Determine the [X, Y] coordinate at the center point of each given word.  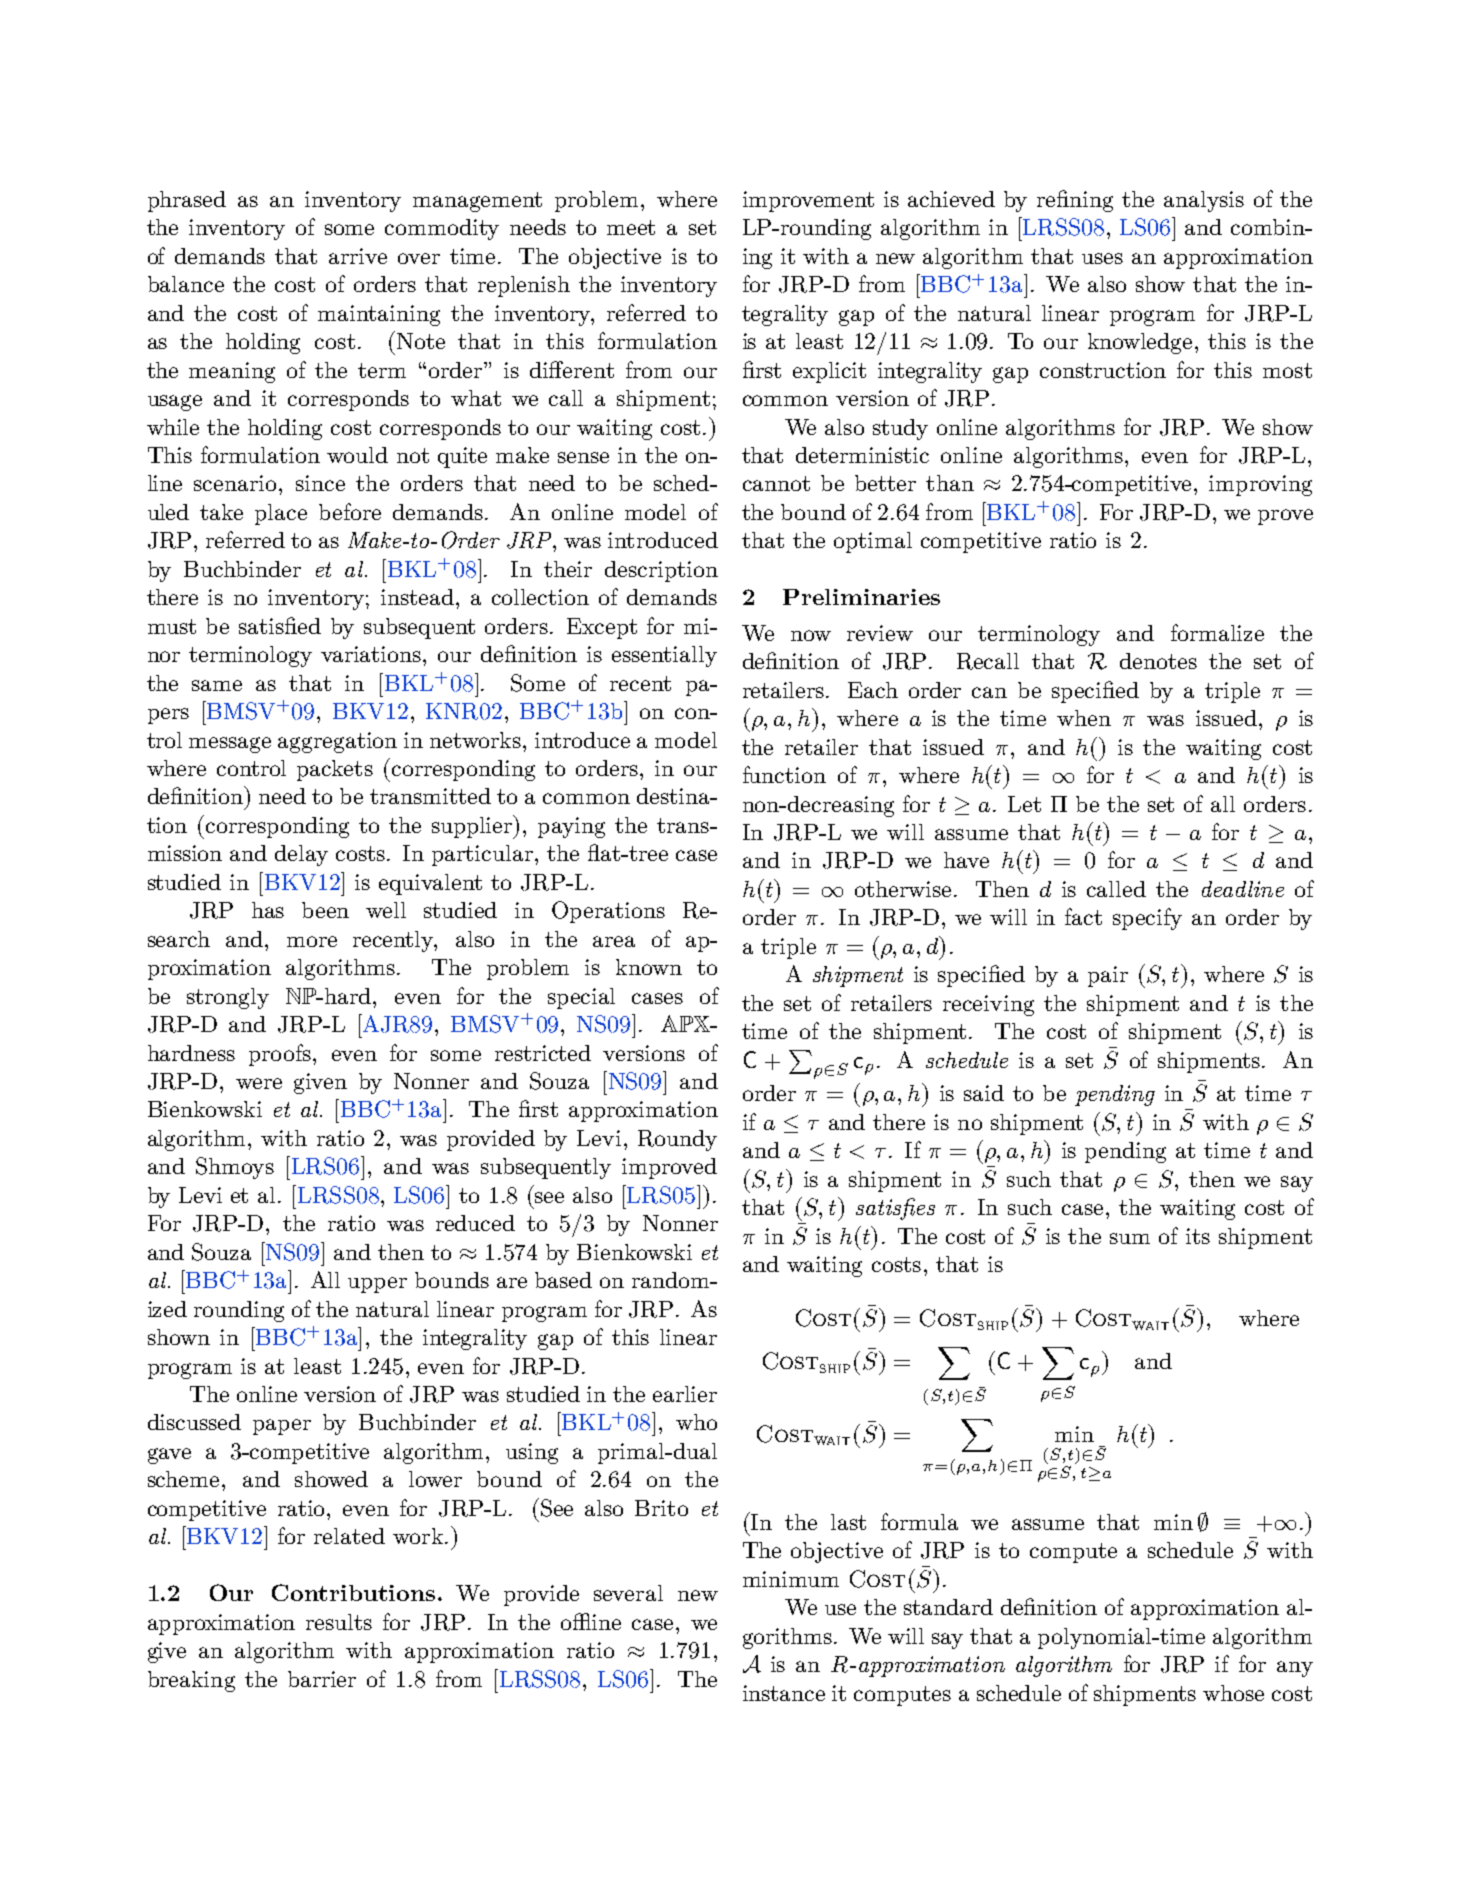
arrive [358, 256]
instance [784, 1693]
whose [1233, 1693]
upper [377, 1285]
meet [631, 227]
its [1198, 1236]
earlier [685, 1394]
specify [1147, 919]
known [649, 967]
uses [1102, 258]
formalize [1217, 632]
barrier [322, 1679]
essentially [664, 656]
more [312, 941]
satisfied [280, 625]
